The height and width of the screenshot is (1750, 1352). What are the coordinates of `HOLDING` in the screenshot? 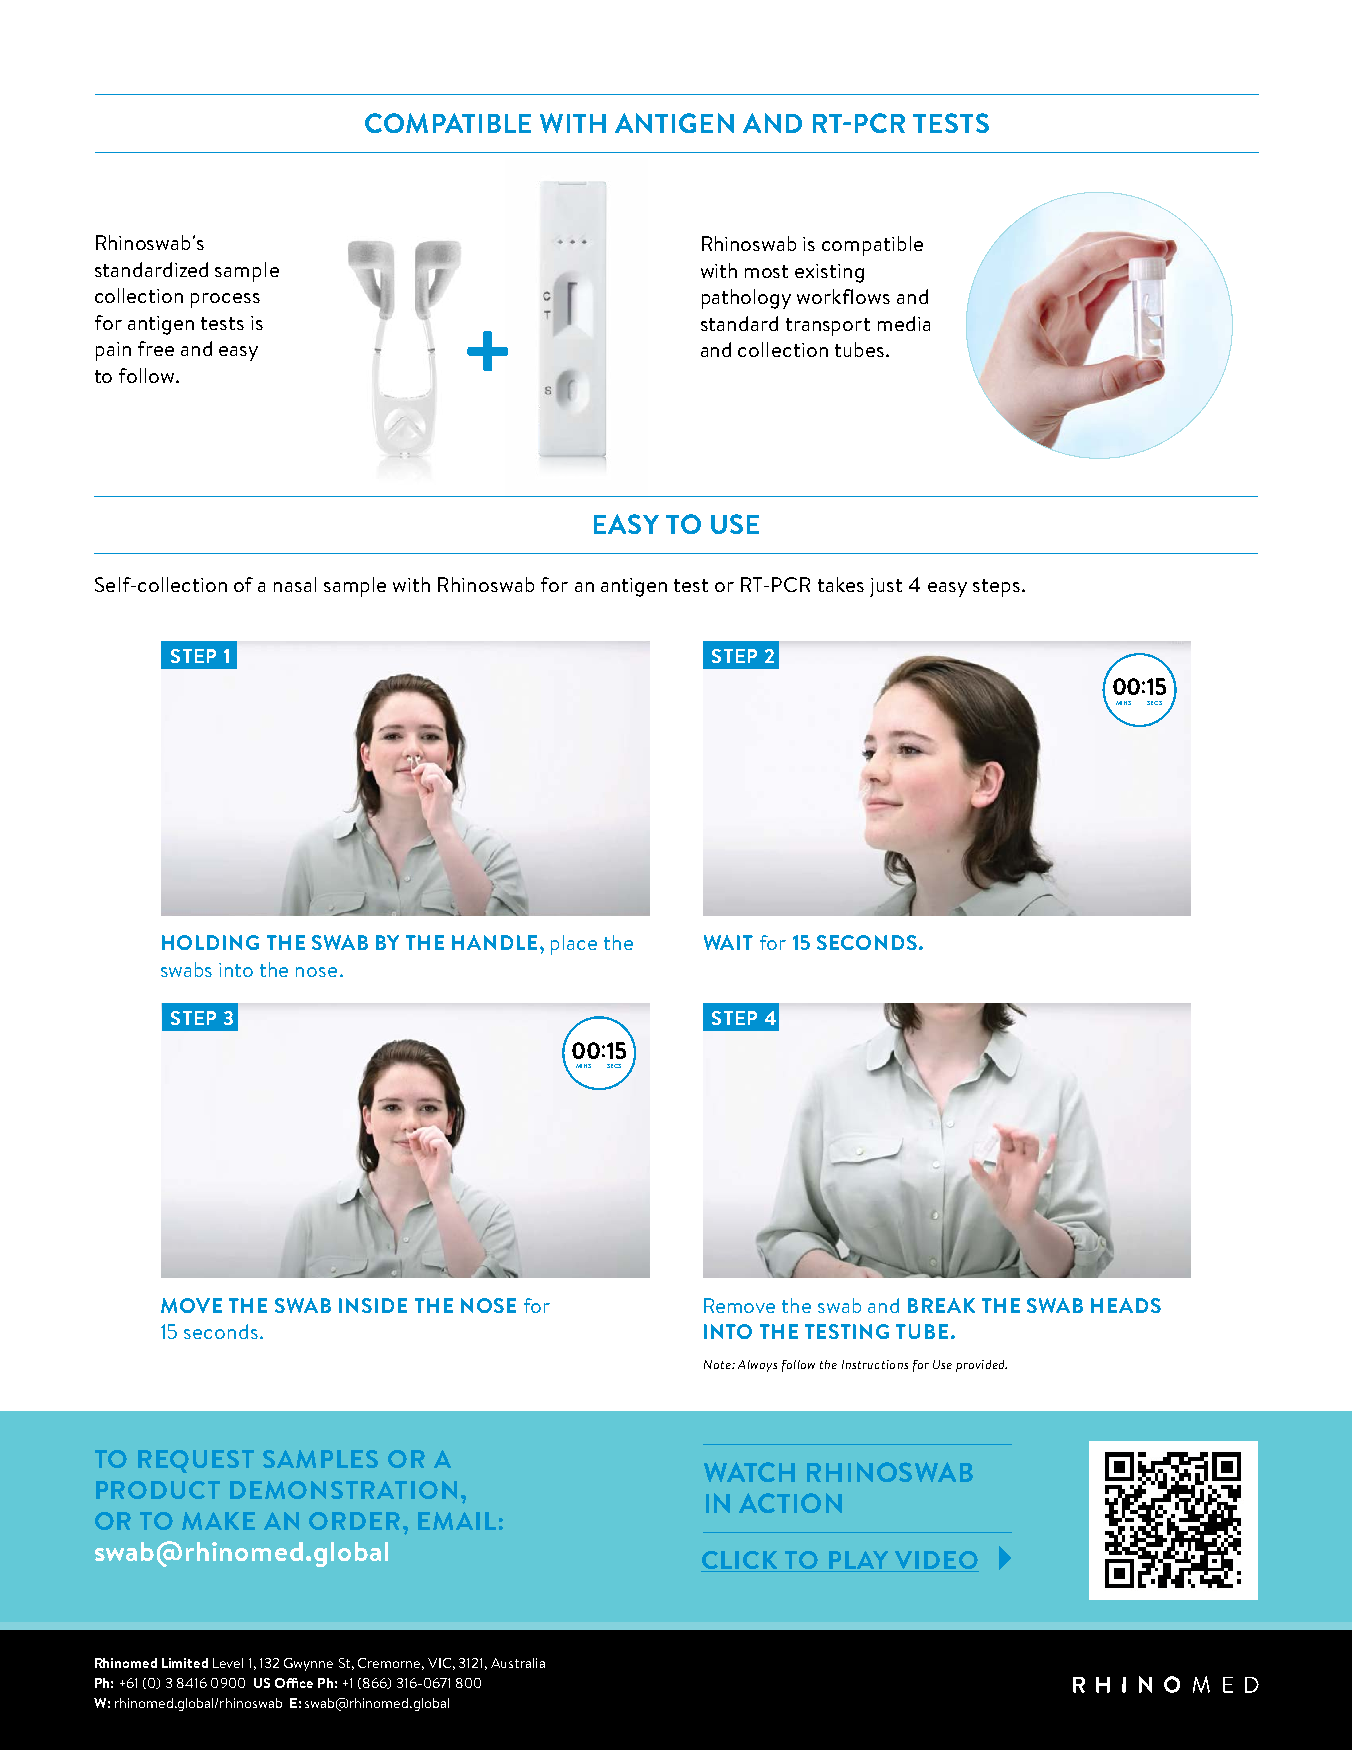 It's located at (210, 942).
